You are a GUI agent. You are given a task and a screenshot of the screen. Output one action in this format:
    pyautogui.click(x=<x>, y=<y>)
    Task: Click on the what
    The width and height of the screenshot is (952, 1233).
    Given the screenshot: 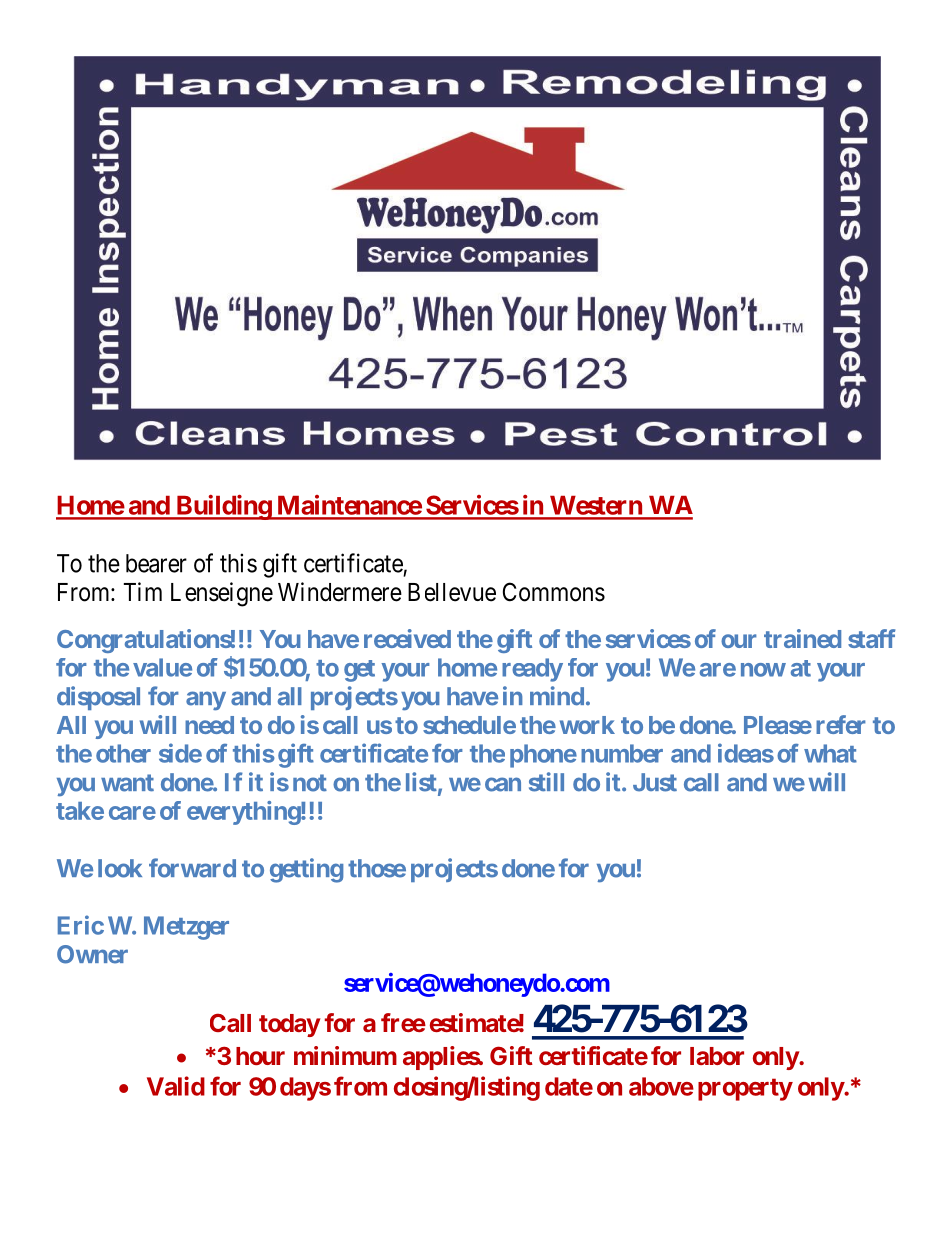 What is the action you would take?
    pyautogui.click(x=830, y=753)
